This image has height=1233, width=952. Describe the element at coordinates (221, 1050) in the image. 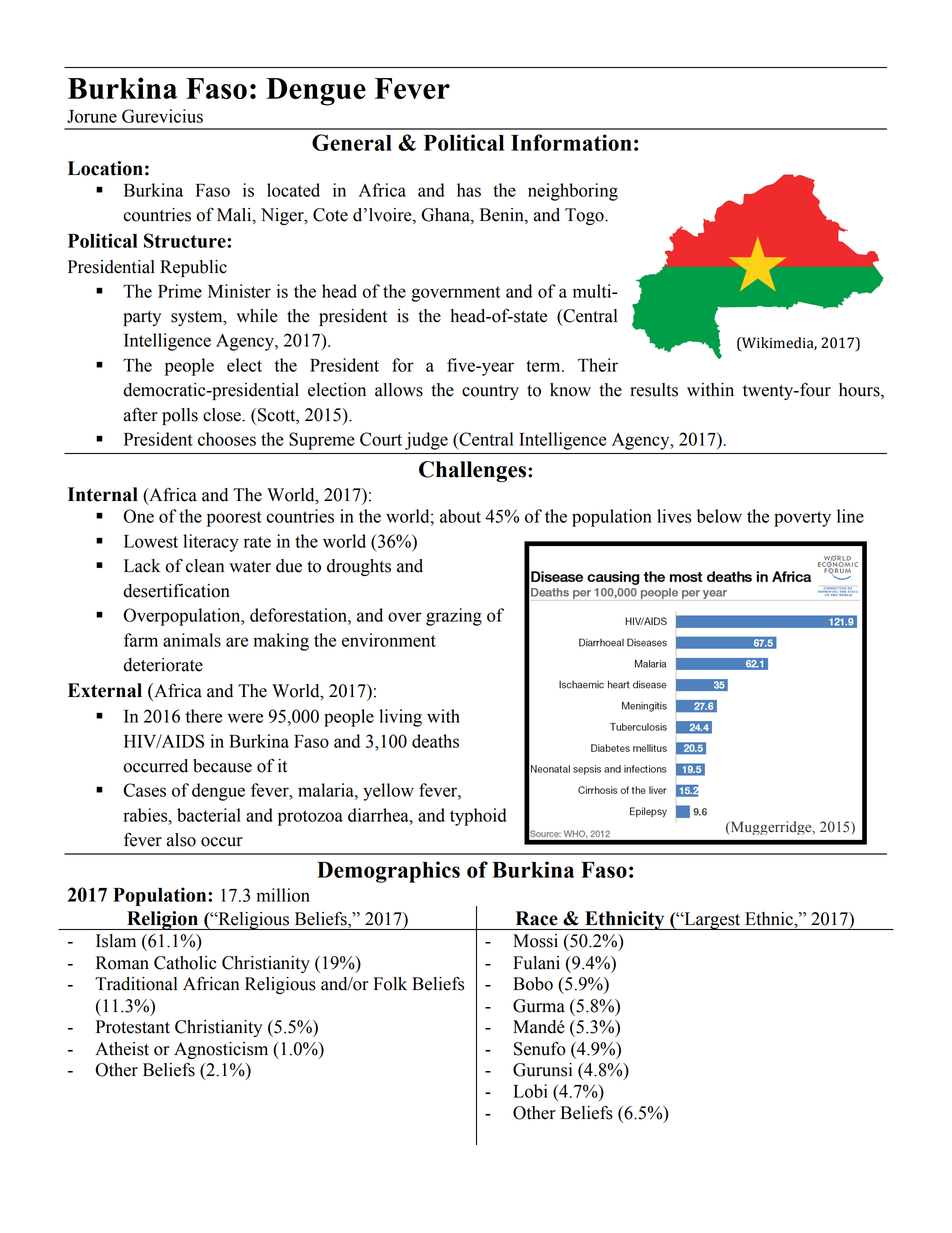

I see `Agnosticism` at that location.
